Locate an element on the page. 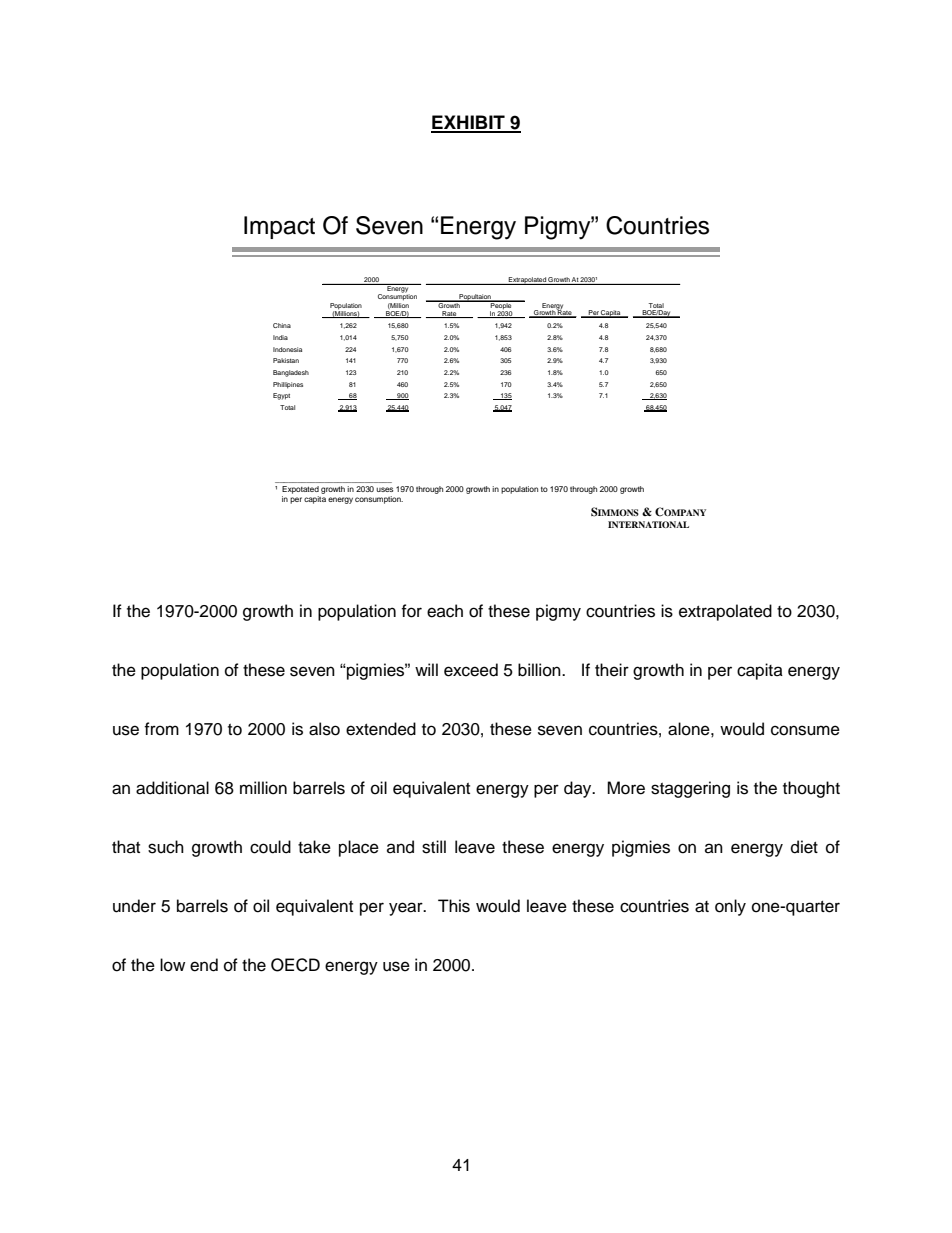 Image resolution: width=952 pixels, height=1233 pixels. EXHIBIT is located at coordinates (469, 123).
